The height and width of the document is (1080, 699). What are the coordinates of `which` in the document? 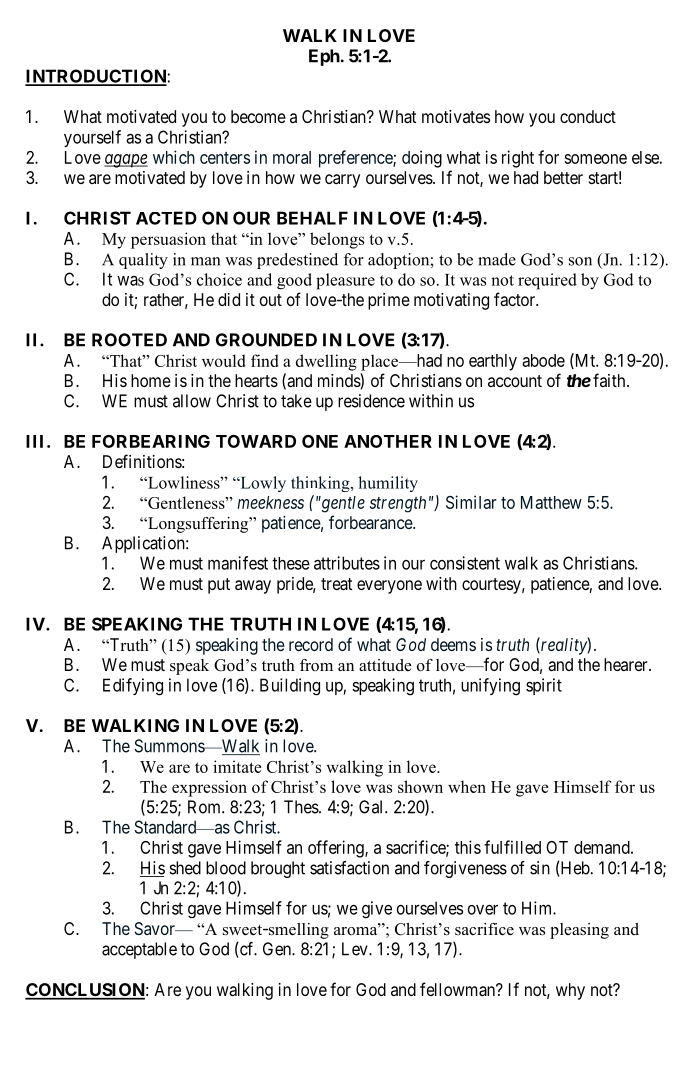 It's located at (174, 157).
